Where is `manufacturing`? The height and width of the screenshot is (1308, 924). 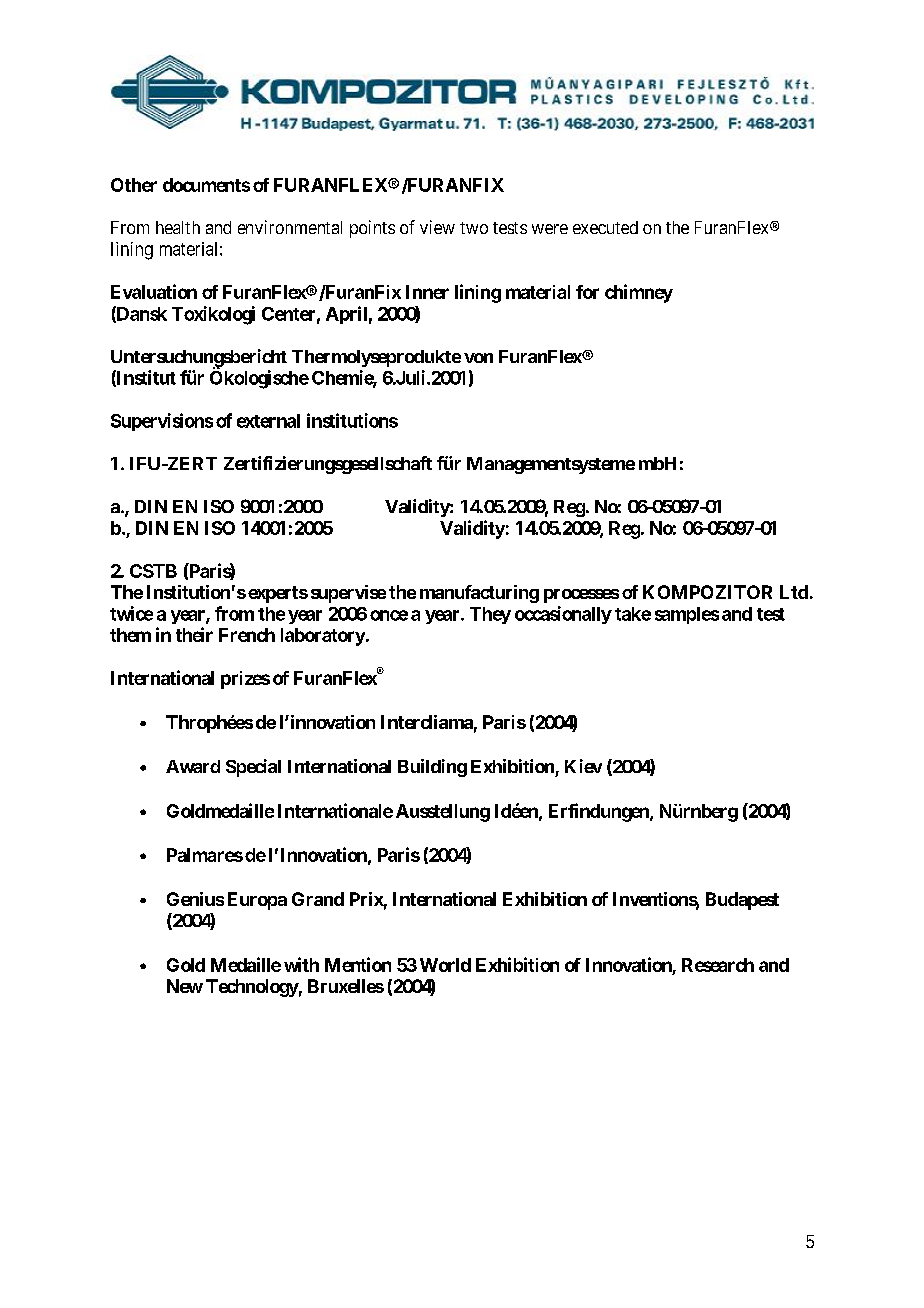 manufacturing is located at coordinates (479, 594).
